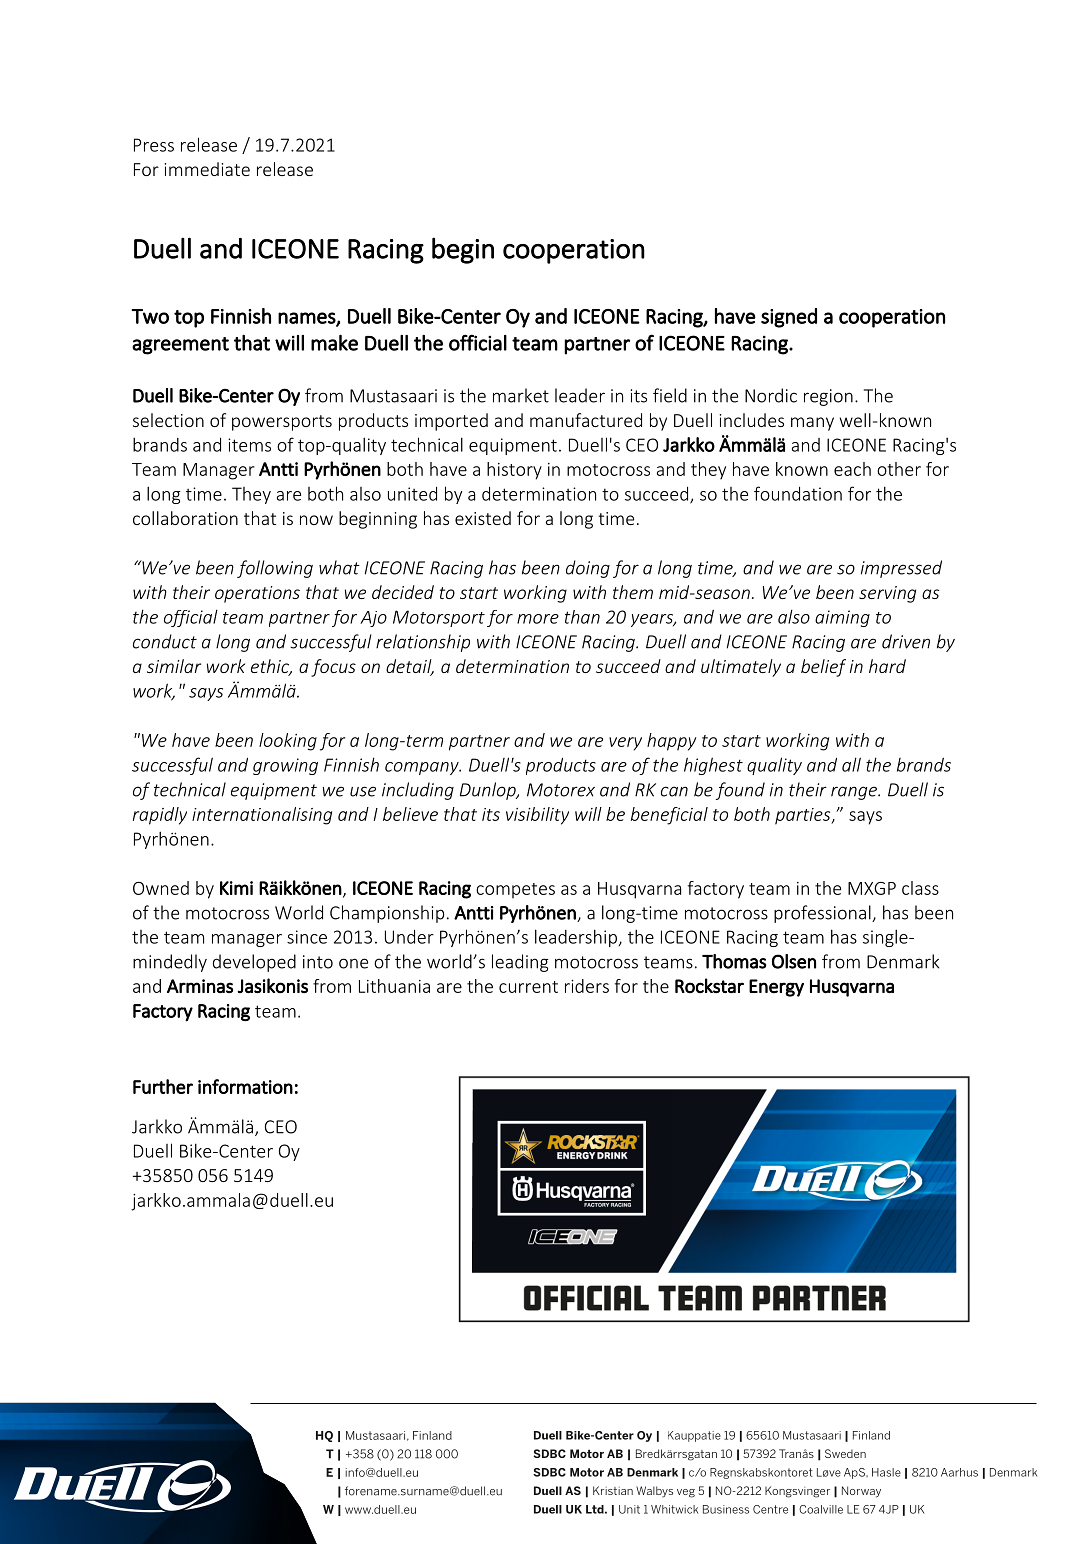  I want to click on Olsen, so click(794, 961).
